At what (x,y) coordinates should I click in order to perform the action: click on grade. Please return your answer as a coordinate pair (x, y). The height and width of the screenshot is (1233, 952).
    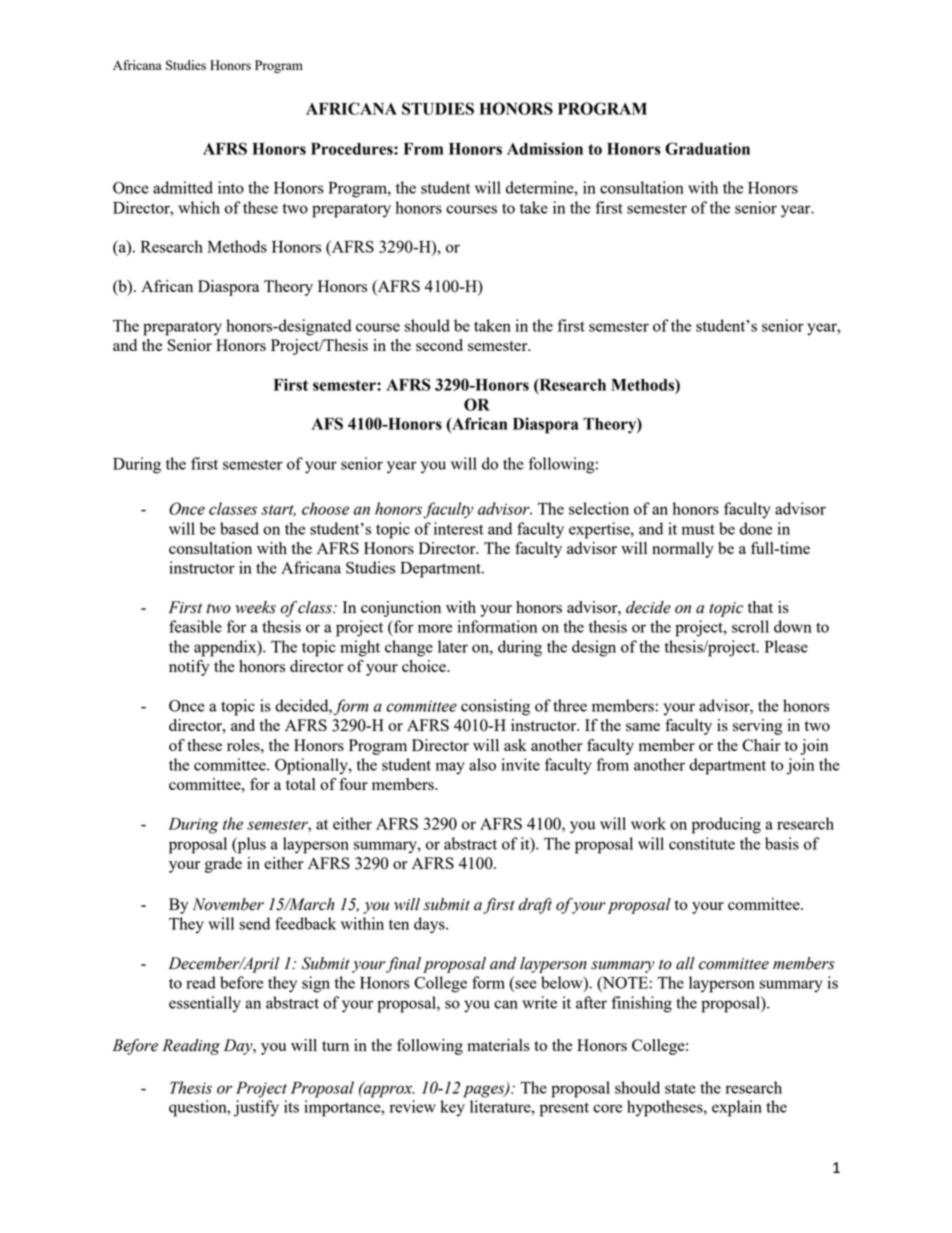
    Looking at the image, I should click on (223, 865).
